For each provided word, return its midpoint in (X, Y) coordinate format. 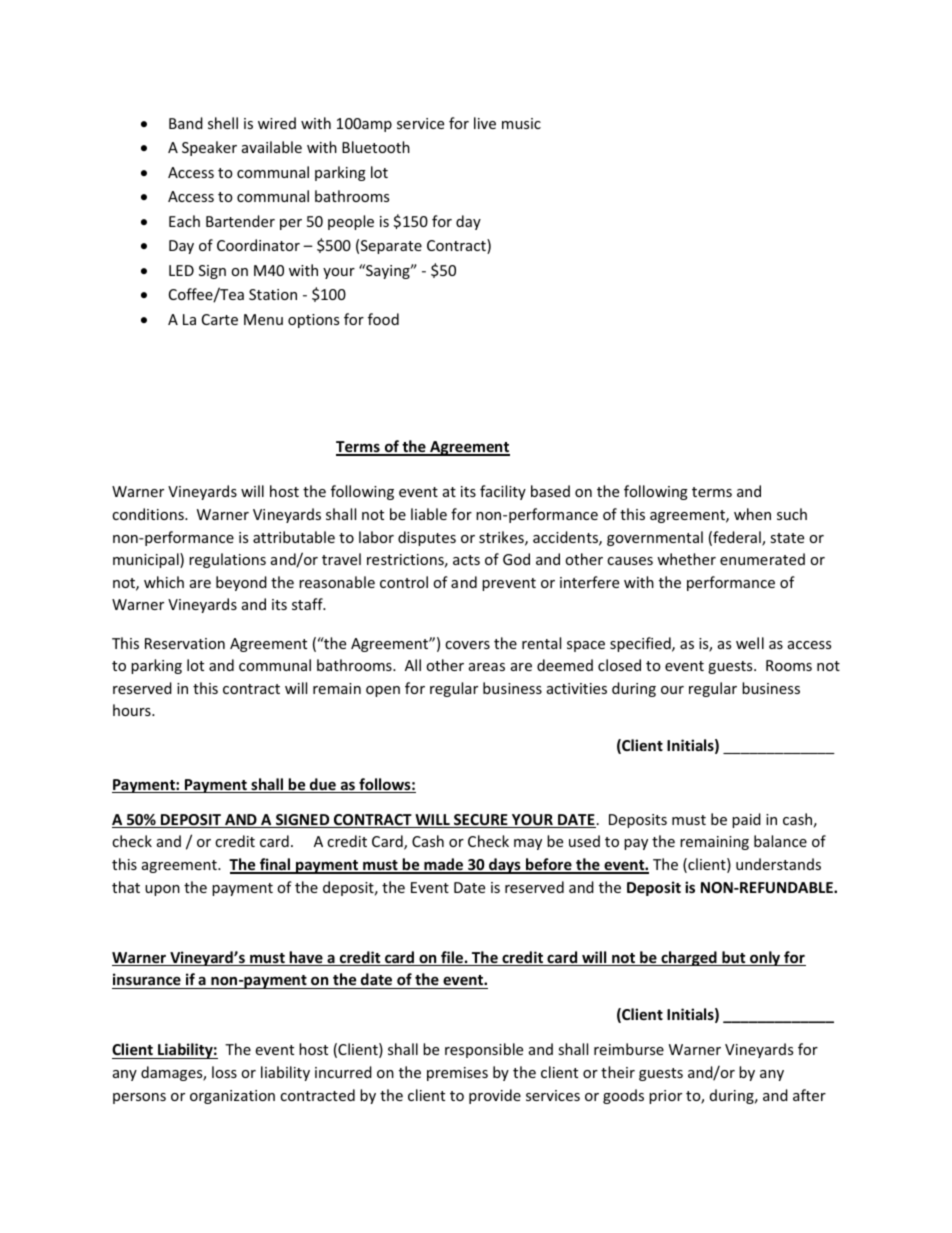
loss (224, 1072)
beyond (241, 583)
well (750, 643)
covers (467, 645)
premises (457, 1074)
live (485, 123)
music (521, 123)
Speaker (209, 148)
